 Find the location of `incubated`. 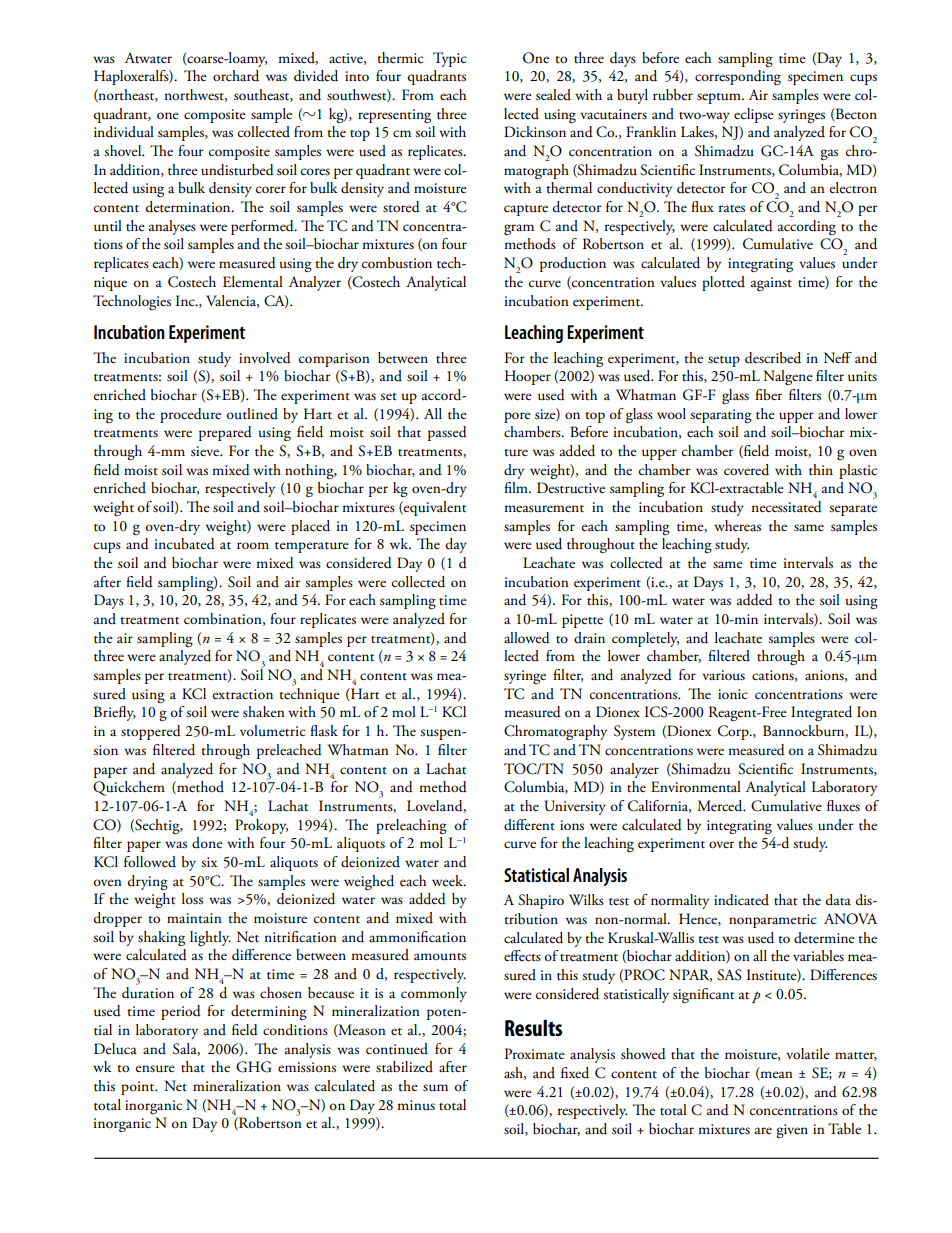

incubated is located at coordinates (184, 544).
